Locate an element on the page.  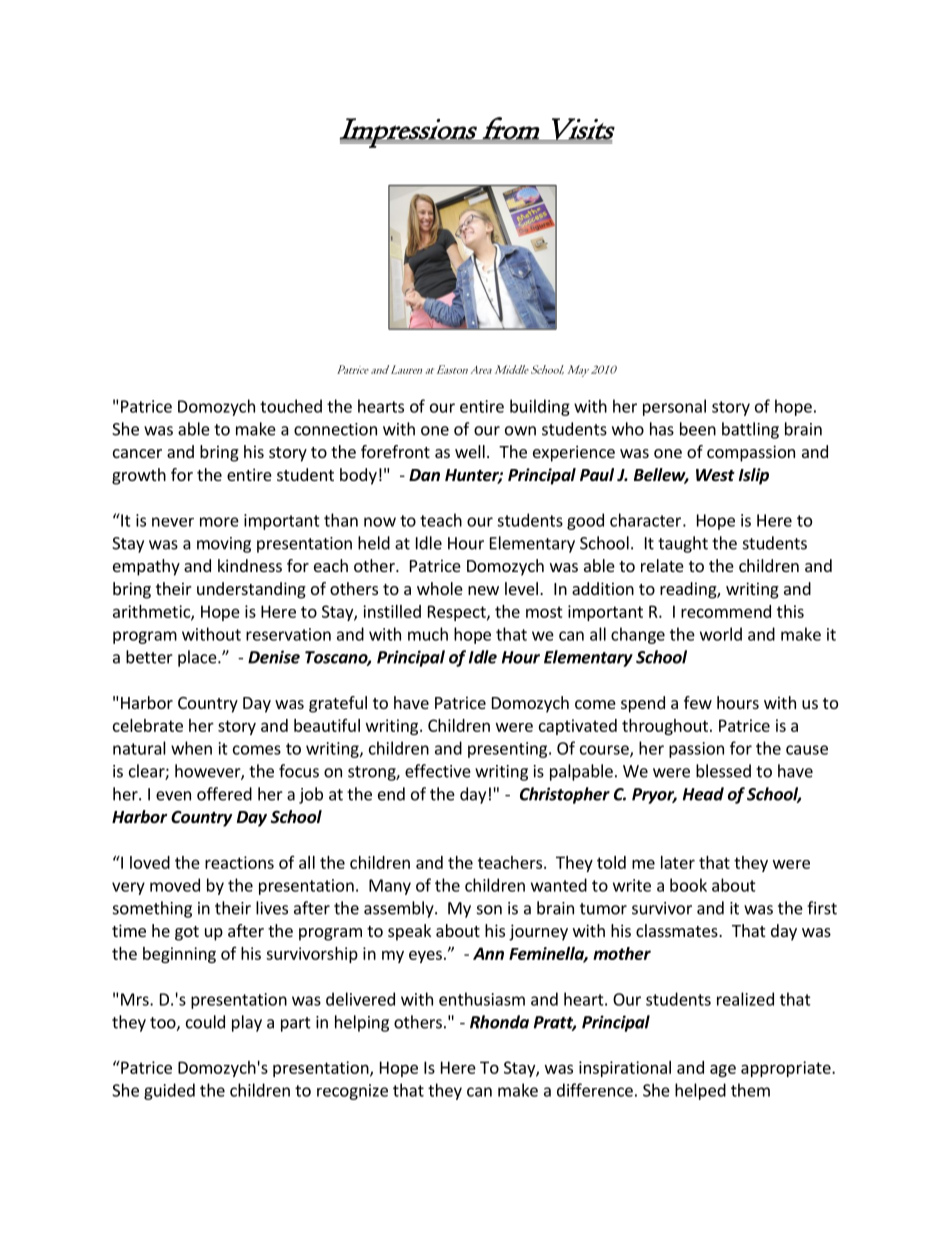
own is located at coordinates (520, 431).
